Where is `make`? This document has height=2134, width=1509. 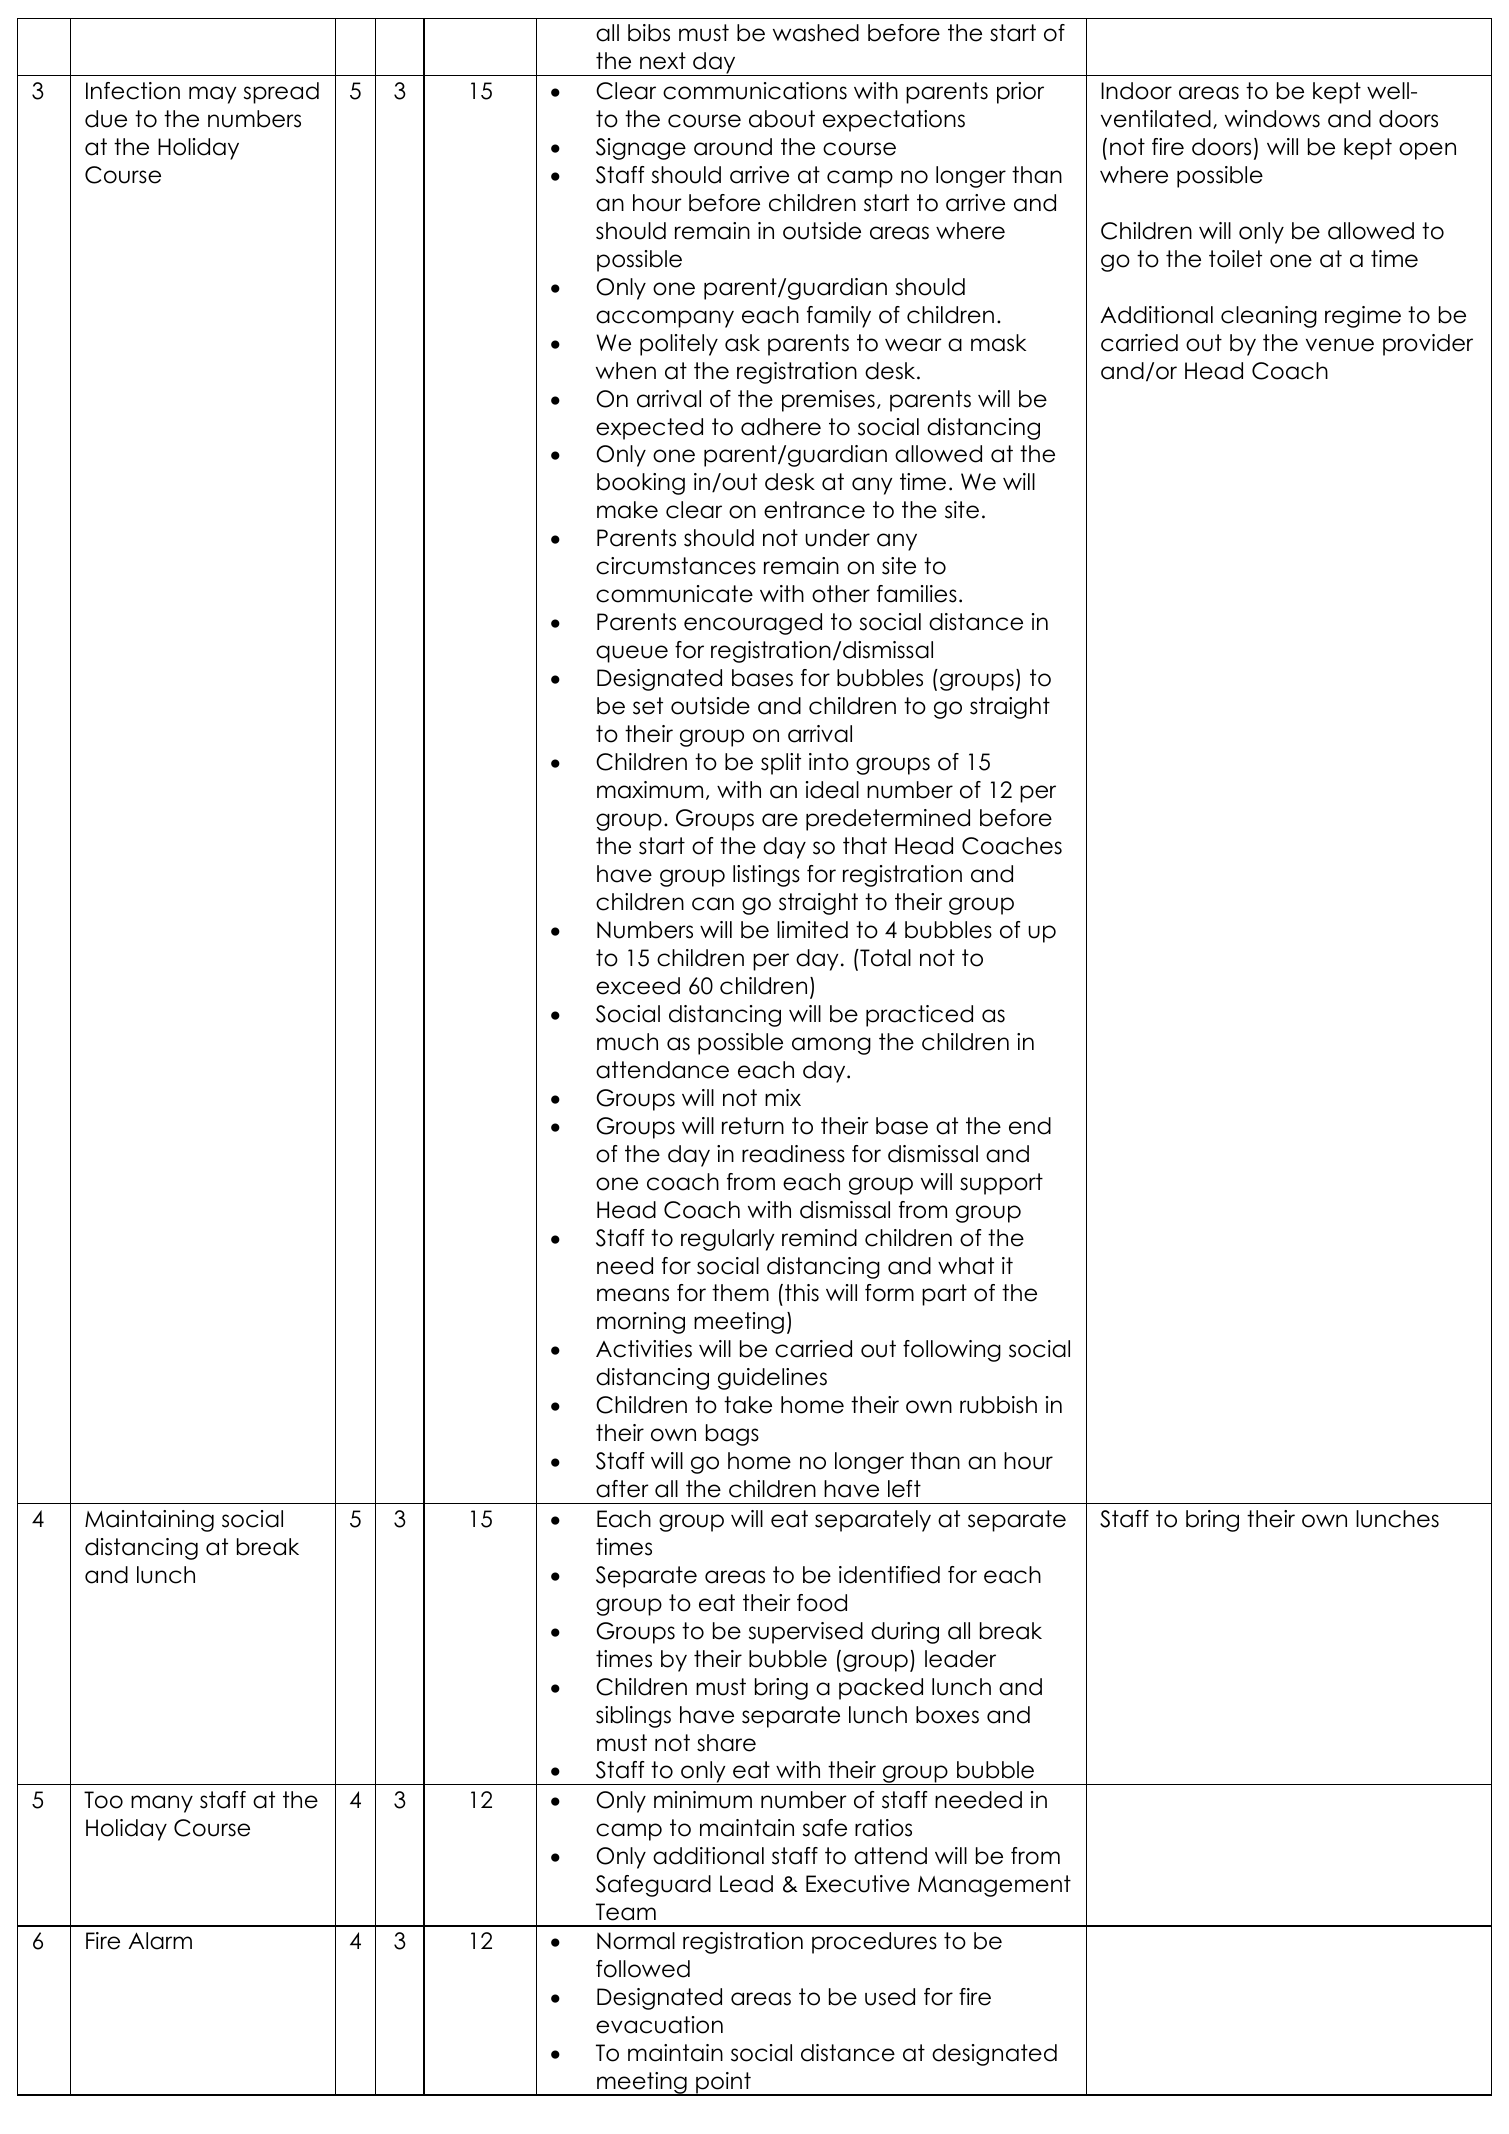
make is located at coordinates (627, 510).
